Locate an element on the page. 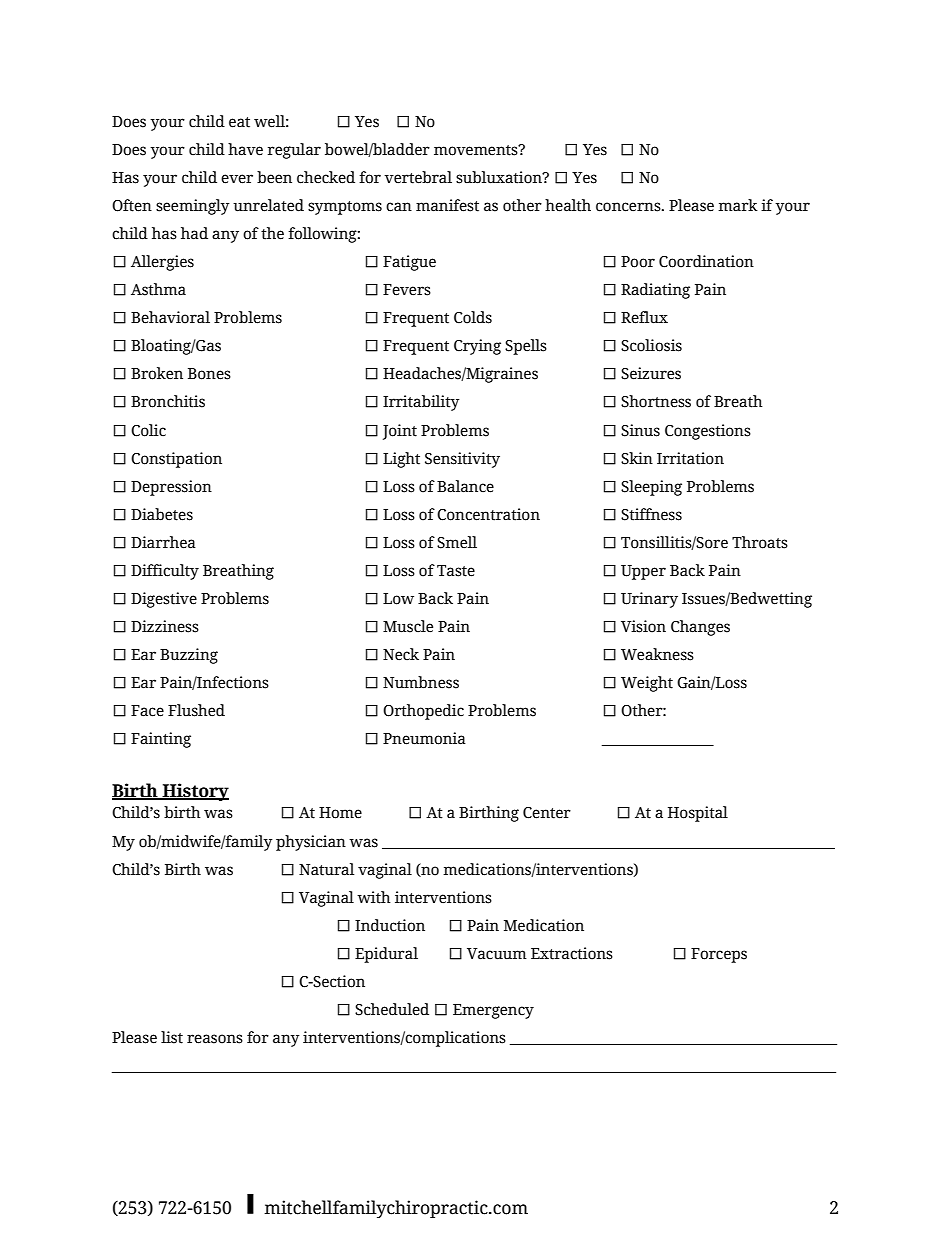  Irritation is located at coordinates (690, 458).
